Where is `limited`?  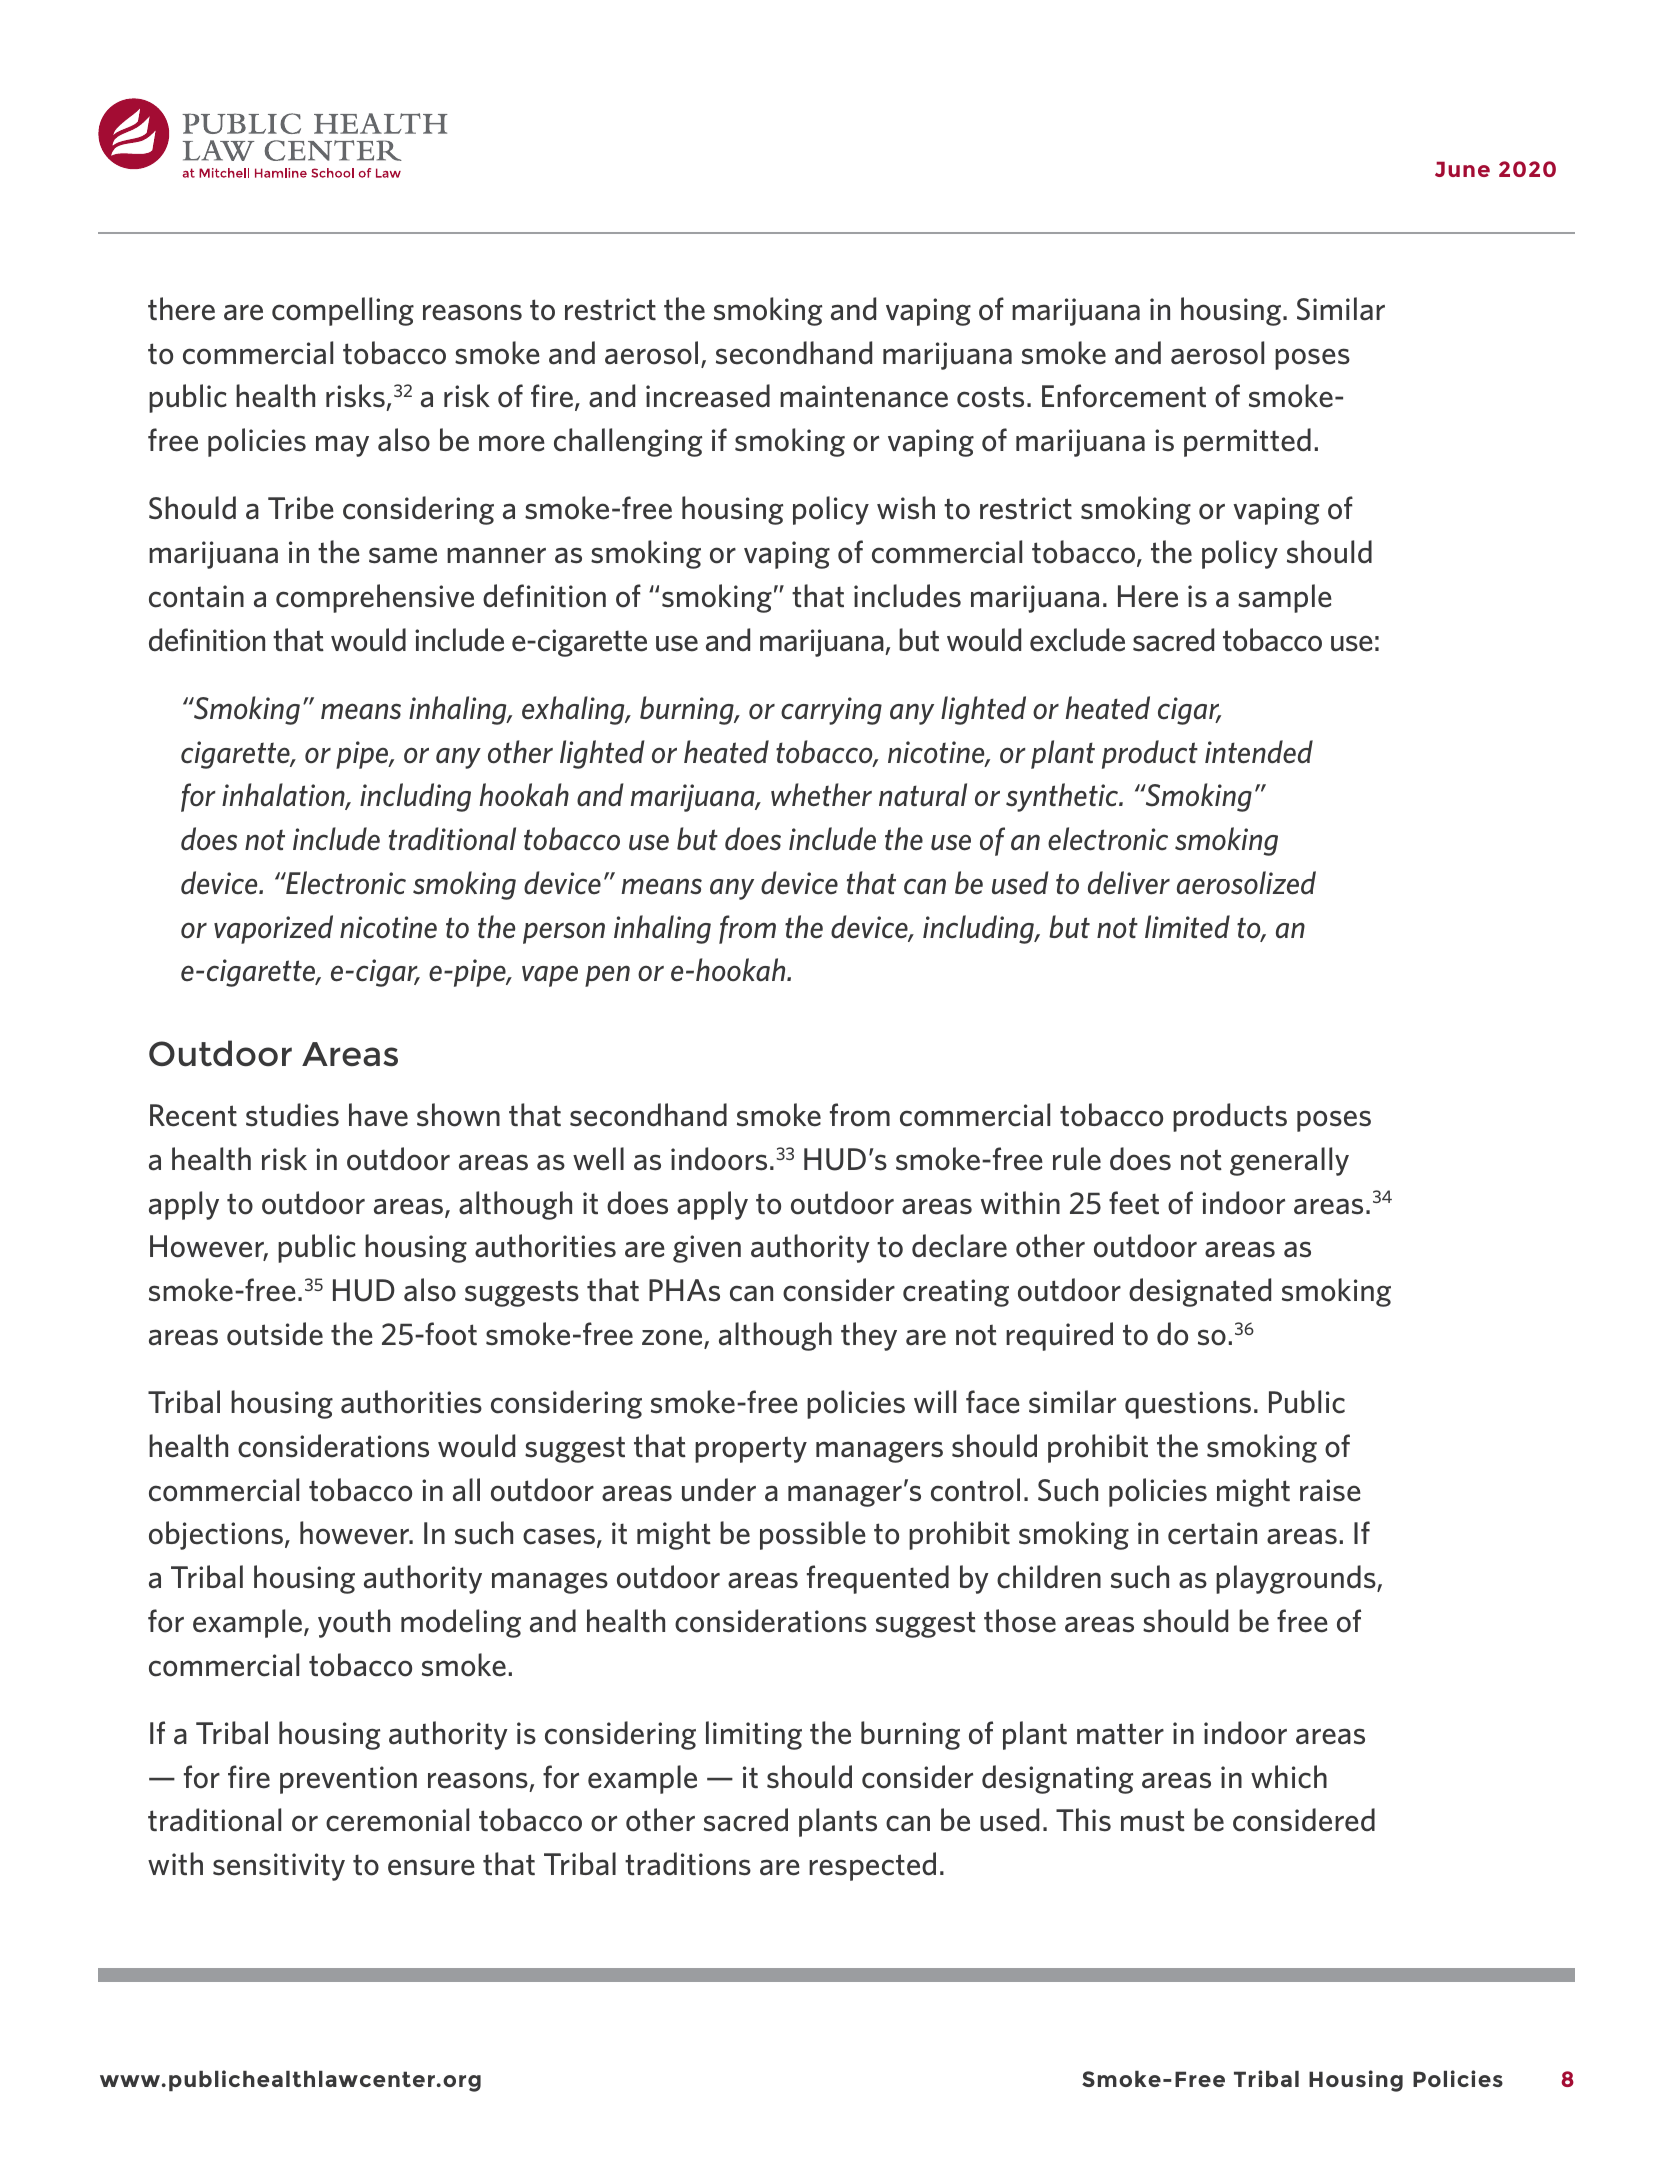 limited is located at coordinates (1187, 927).
